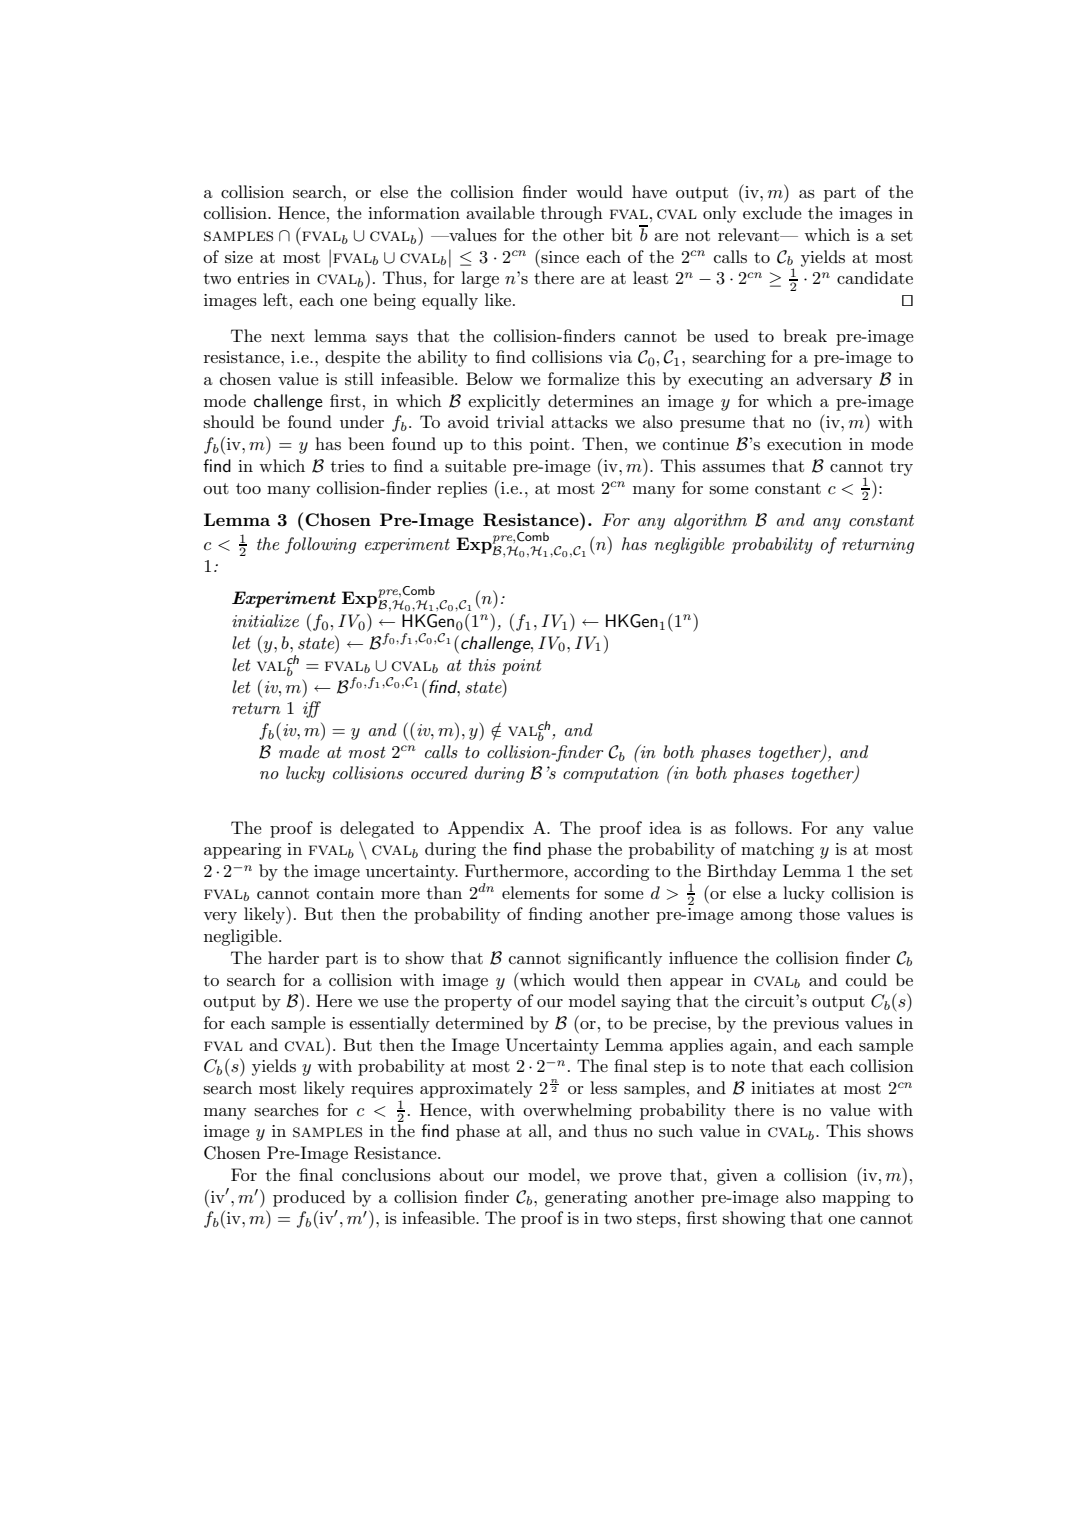 Image resolution: width=1080 pixels, height=1529 pixels. Describe the element at coordinates (572, 214) in the page. I see `through` at that location.
